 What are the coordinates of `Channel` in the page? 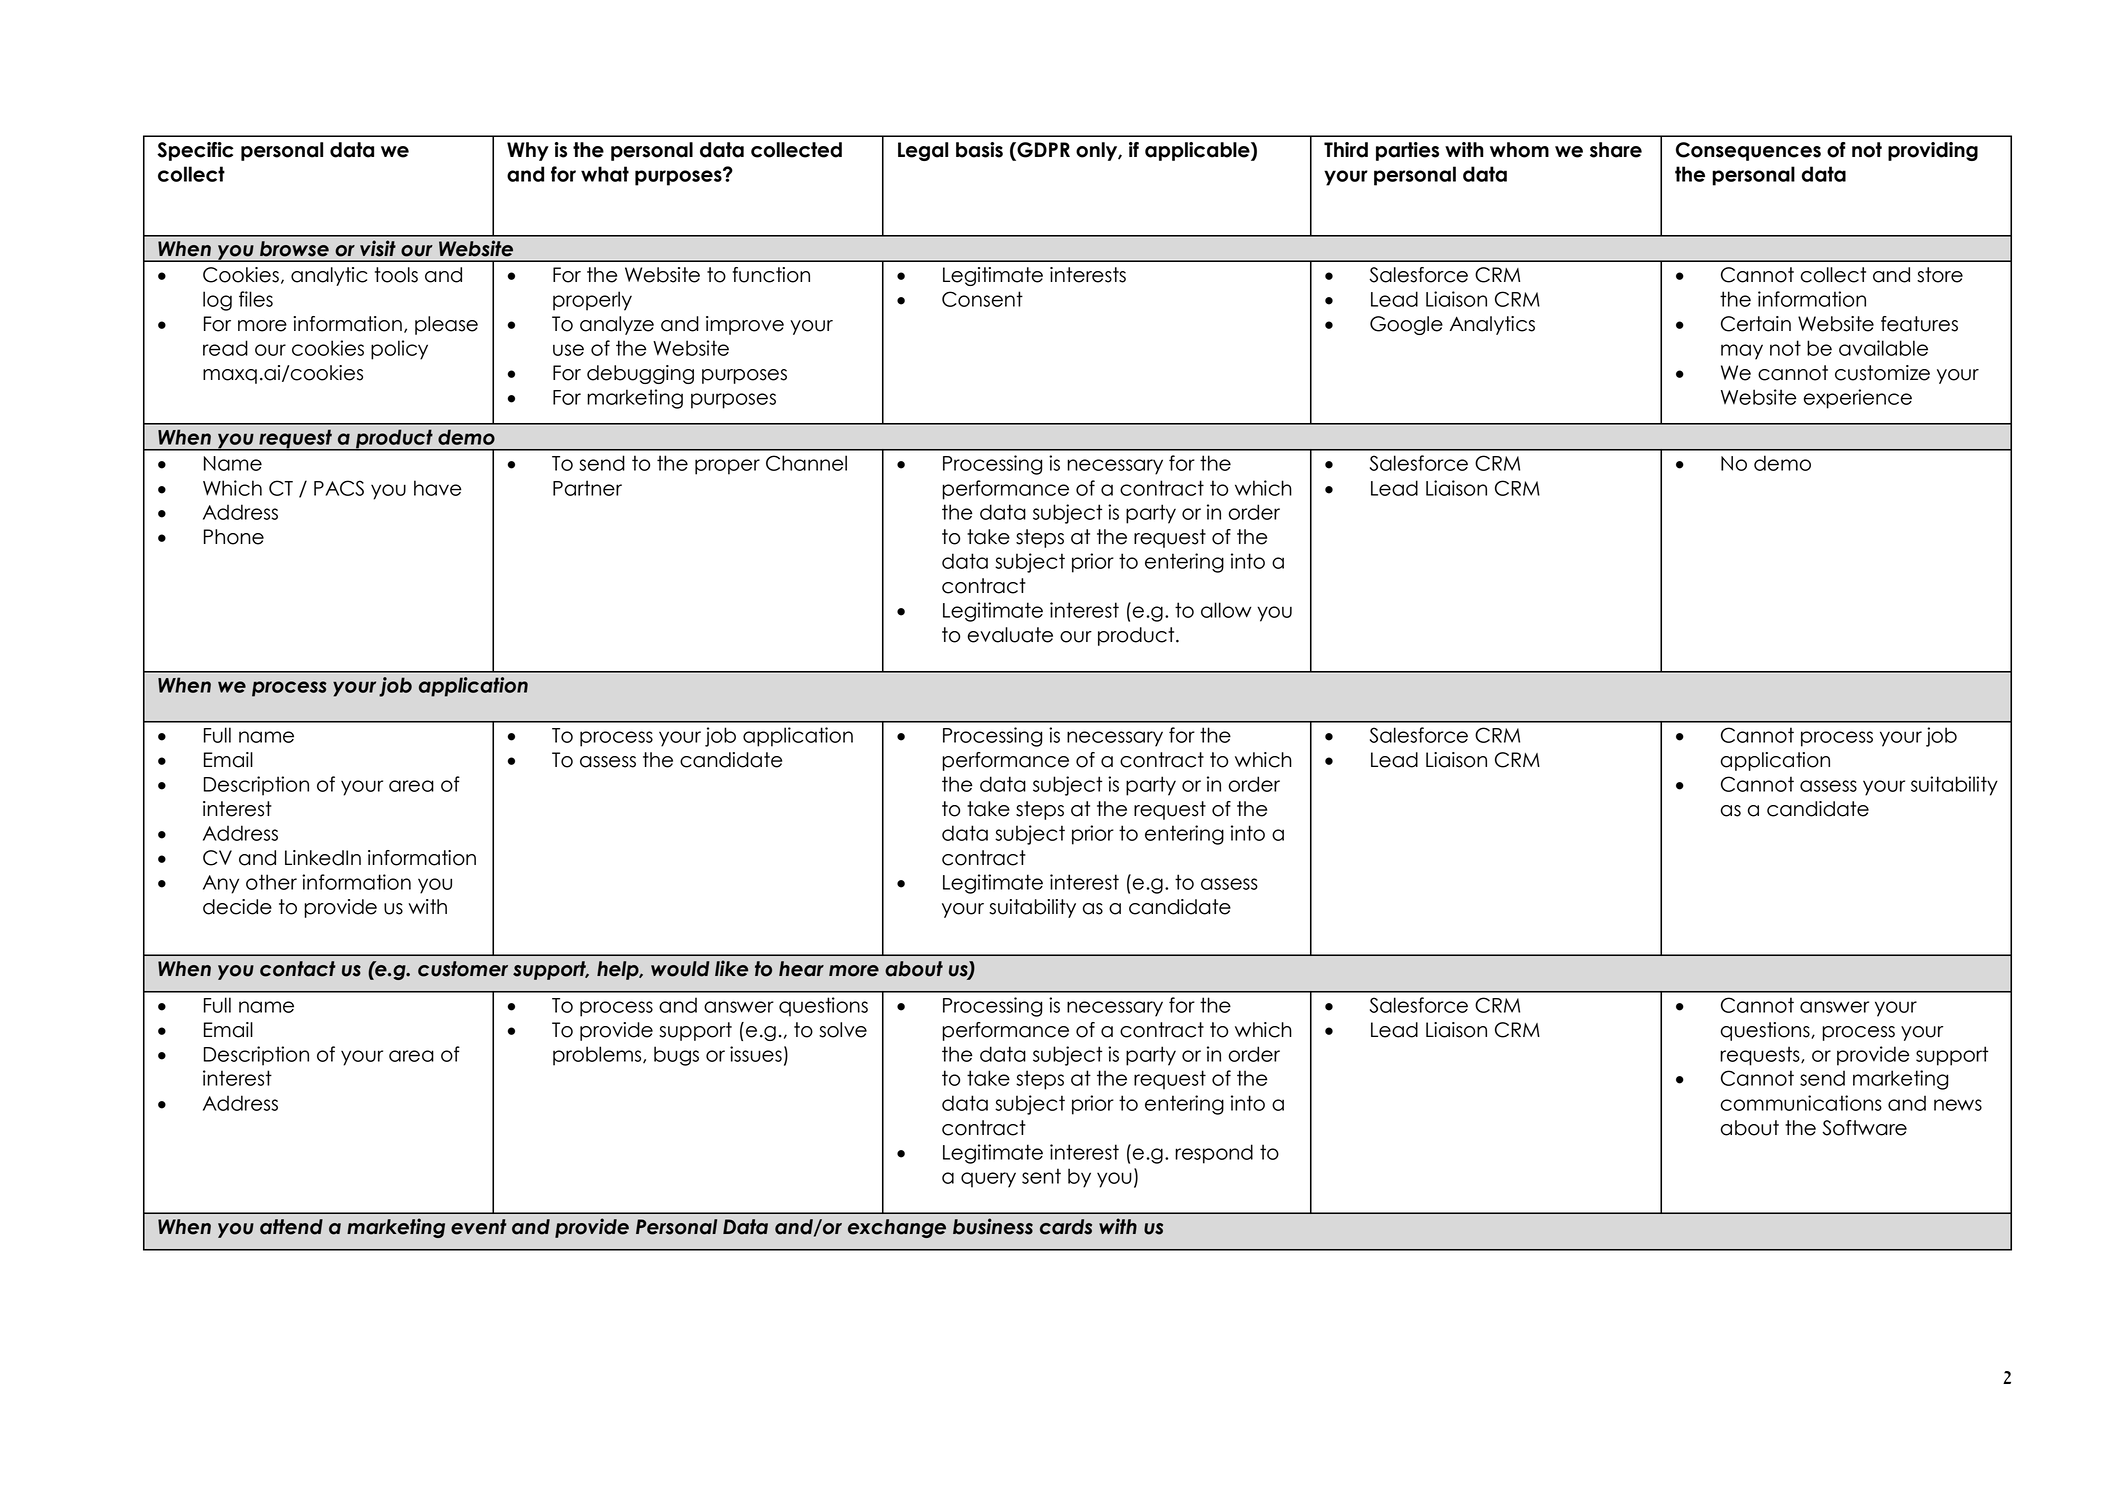 It's located at (806, 463).
